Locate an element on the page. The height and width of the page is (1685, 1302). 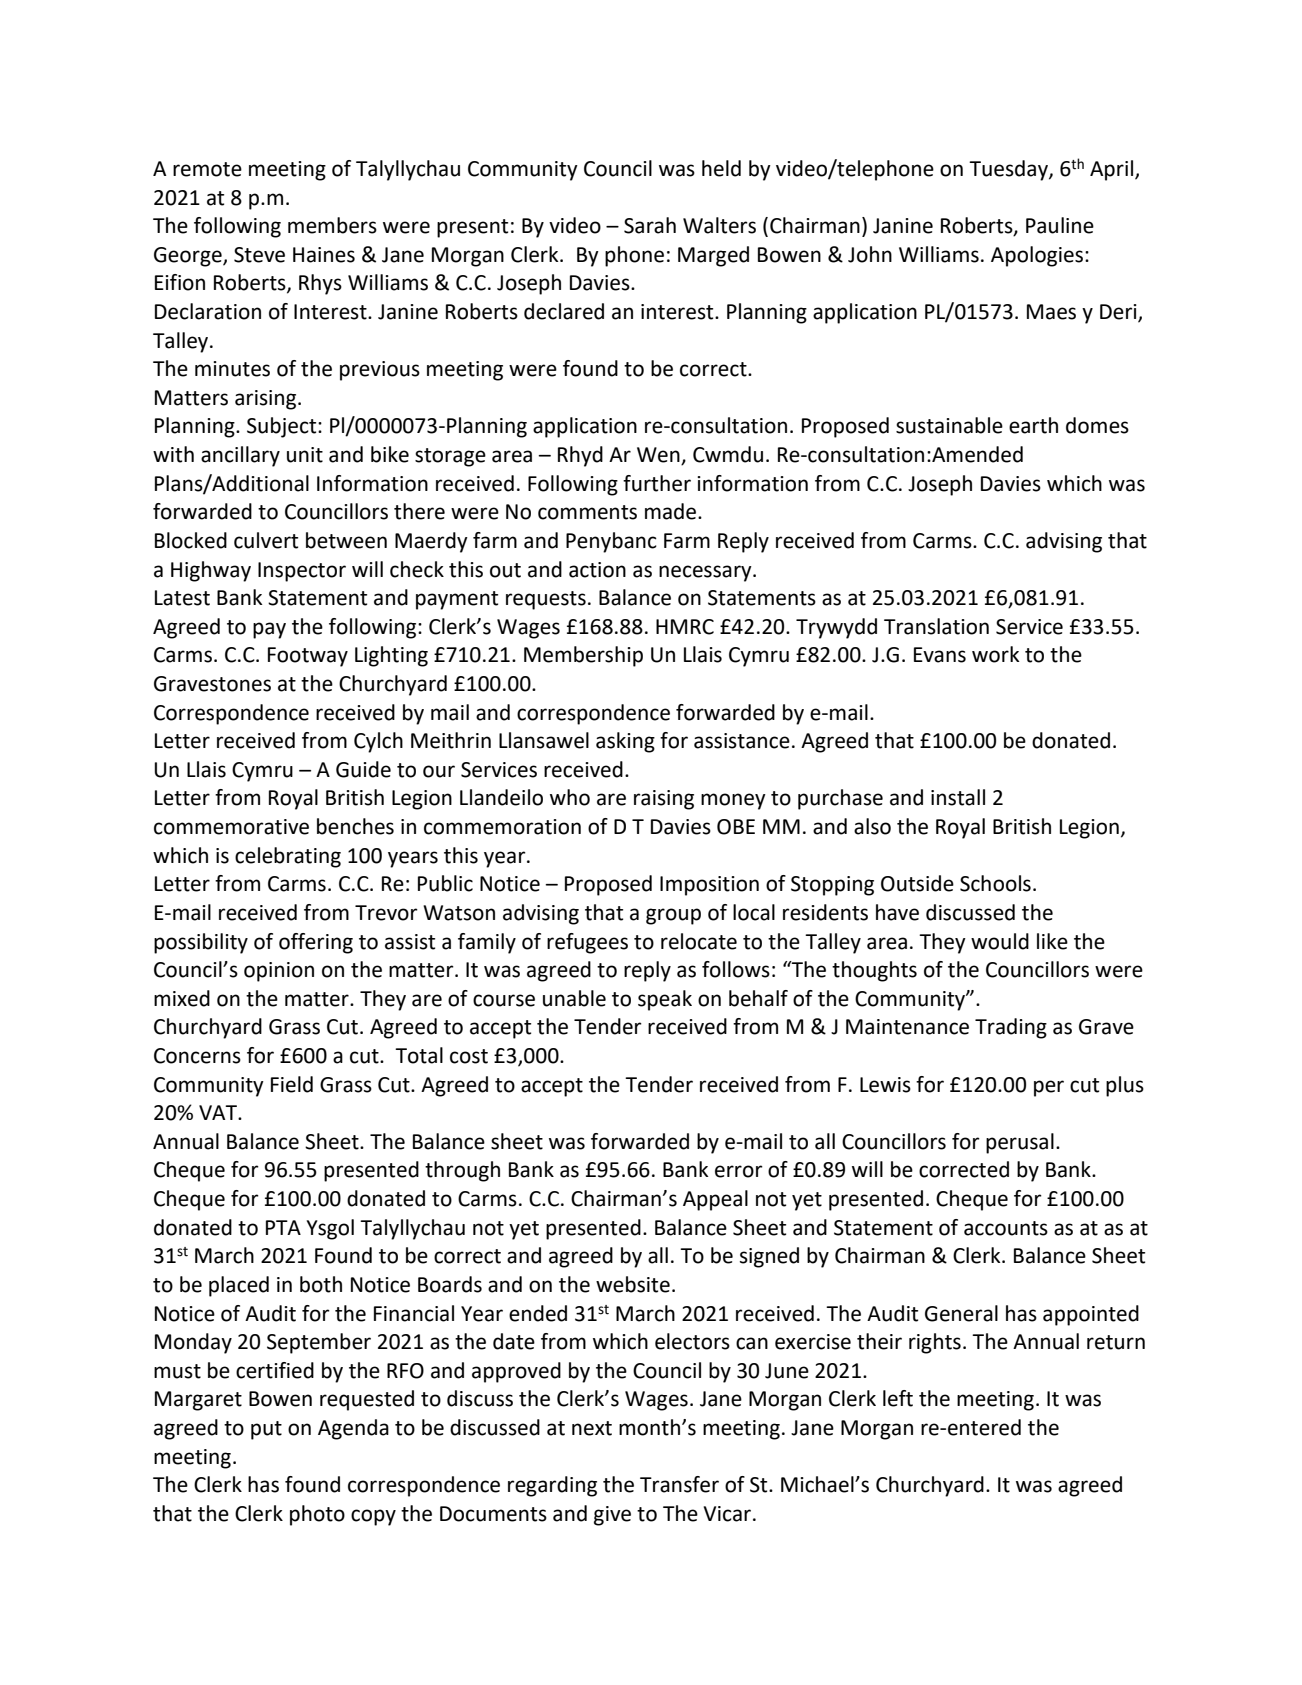
photo is located at coordinates (317, 1515).
